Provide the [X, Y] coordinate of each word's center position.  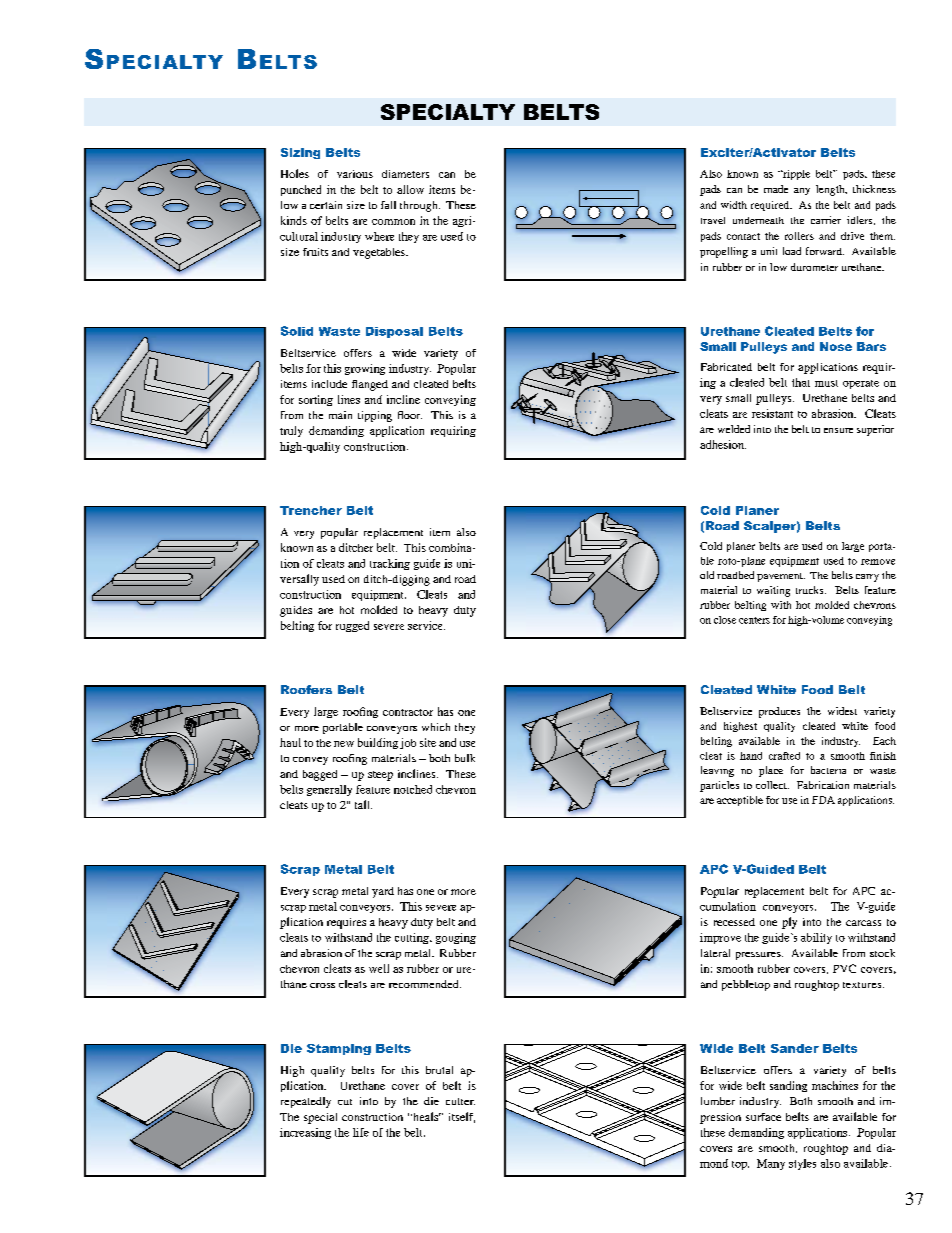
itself [462, 1117]
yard [383, 892]
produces [779, 712]
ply [789, 923]
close [725, 620]
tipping [375, 416]
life [361, 1132]
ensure [838, 430]
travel [713, 220]
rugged [352, 626]
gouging [456, 938]
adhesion [723, 444]
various [355, 174]
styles [802, 1164]
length [831, 190]
